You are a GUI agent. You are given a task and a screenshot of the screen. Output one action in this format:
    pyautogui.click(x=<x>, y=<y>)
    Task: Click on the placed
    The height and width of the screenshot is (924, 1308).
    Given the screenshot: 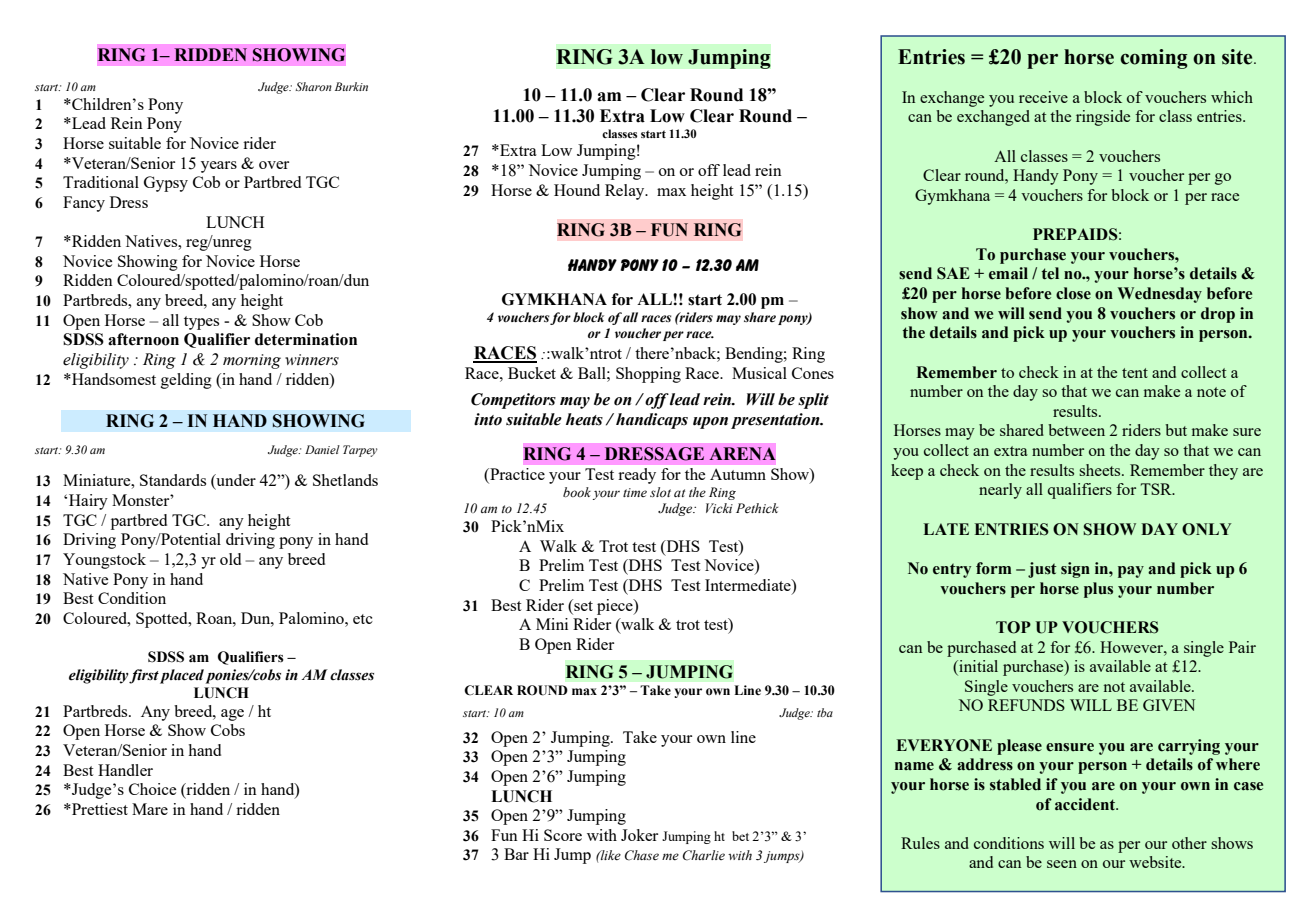 What is the action you would take?
    pyautogui.click(x=182, y=676)
